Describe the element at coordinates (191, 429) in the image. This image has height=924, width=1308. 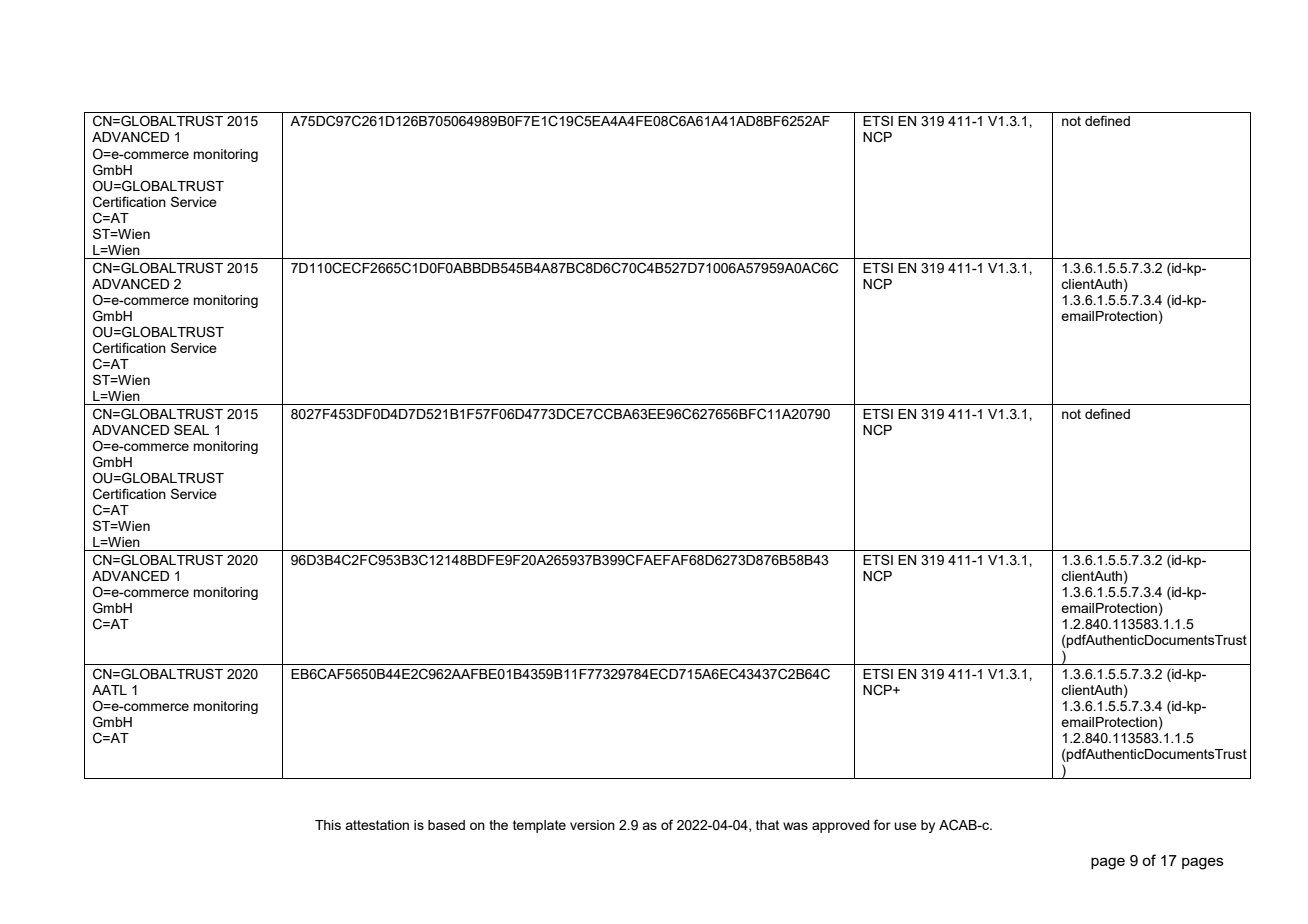
I see `SEAL` at that location.
